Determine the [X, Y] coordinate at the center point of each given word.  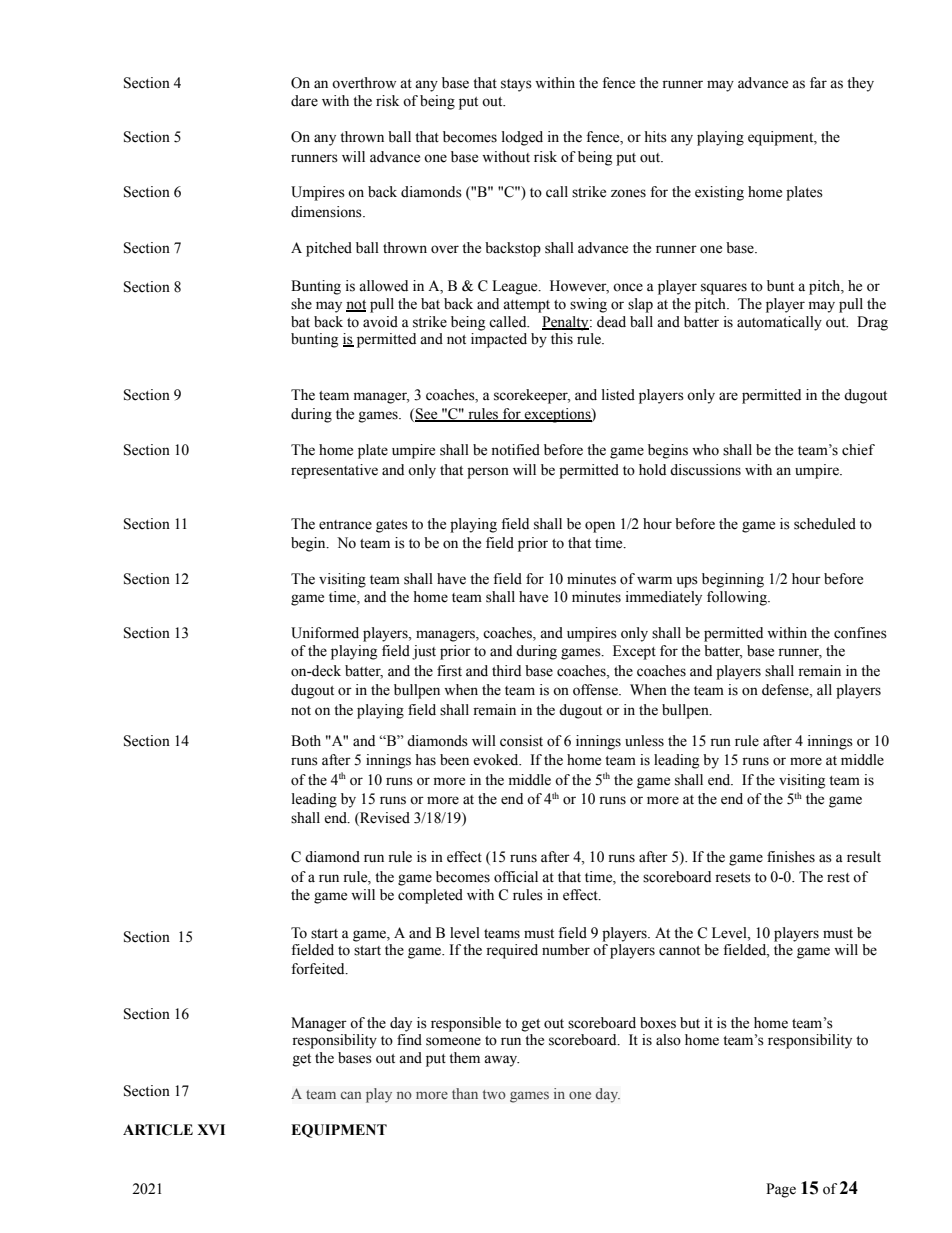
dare [304, 101]
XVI [211, 1129]
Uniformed [325, 633]
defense [786, 690]
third [506, 670]
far [818, 83]
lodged [522, 138]
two [494, 1094]
